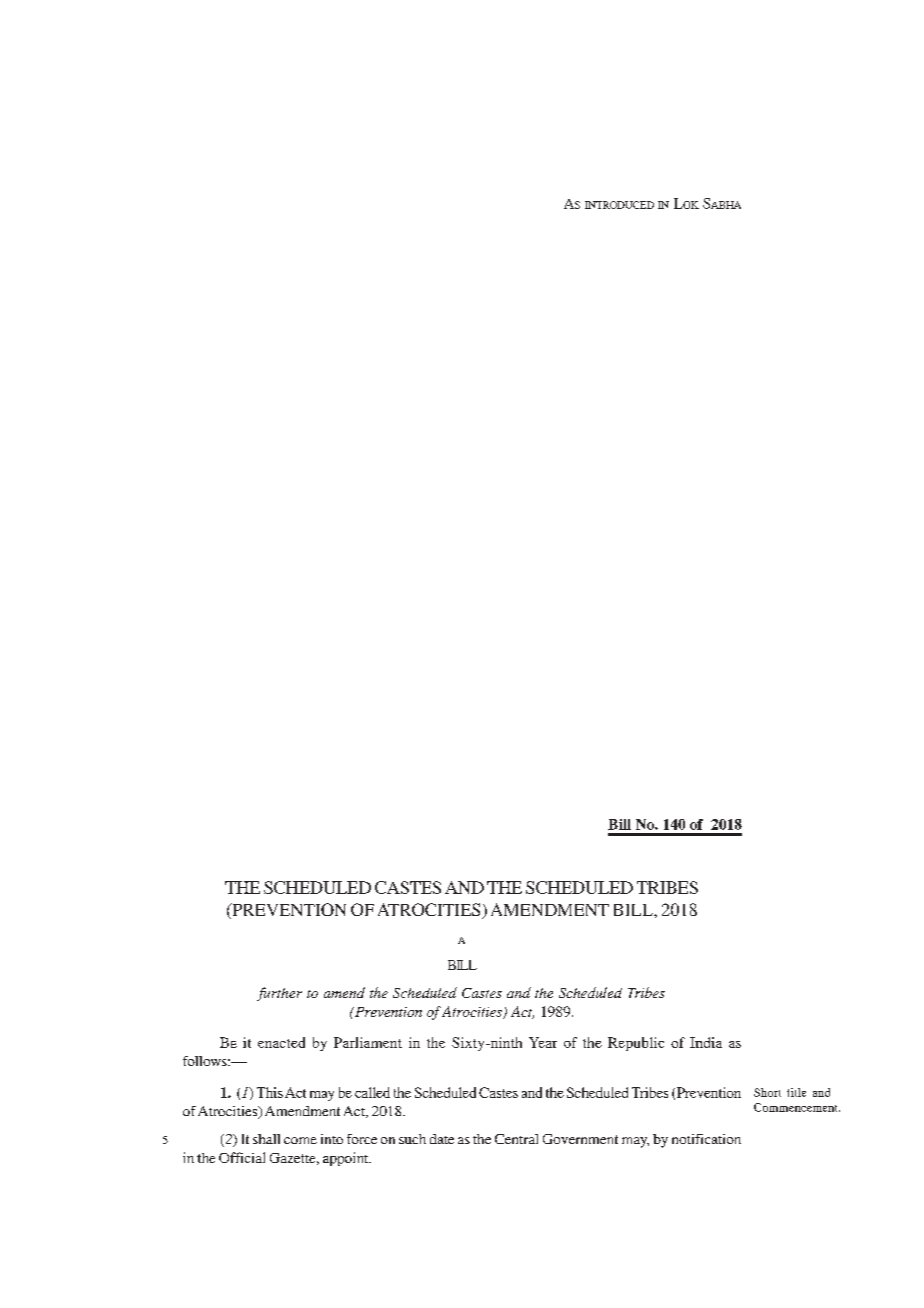 The image size is (924, 1308). I want to click on further, so click(279, 994).
